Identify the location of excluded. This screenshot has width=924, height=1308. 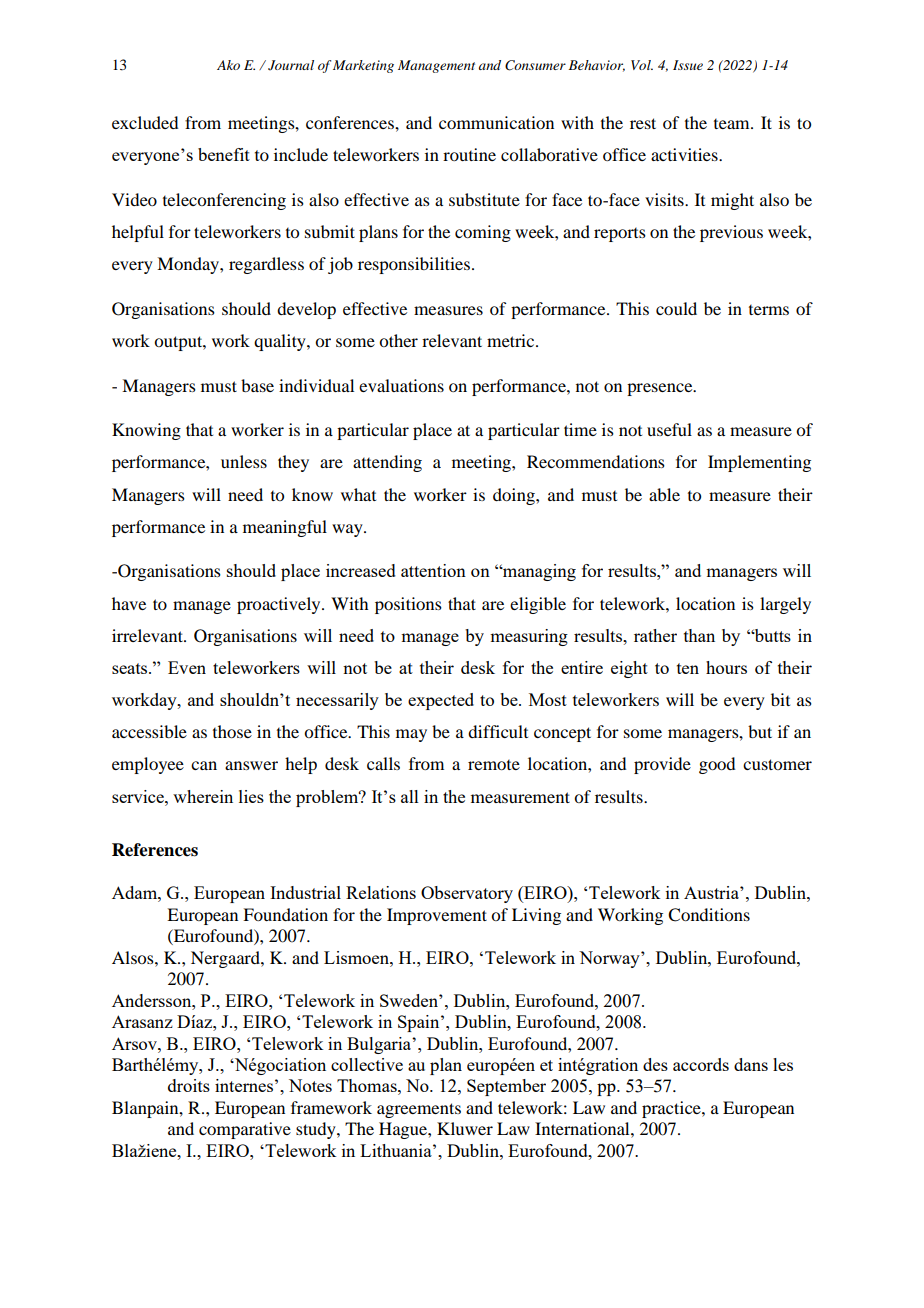
(145, 122).
